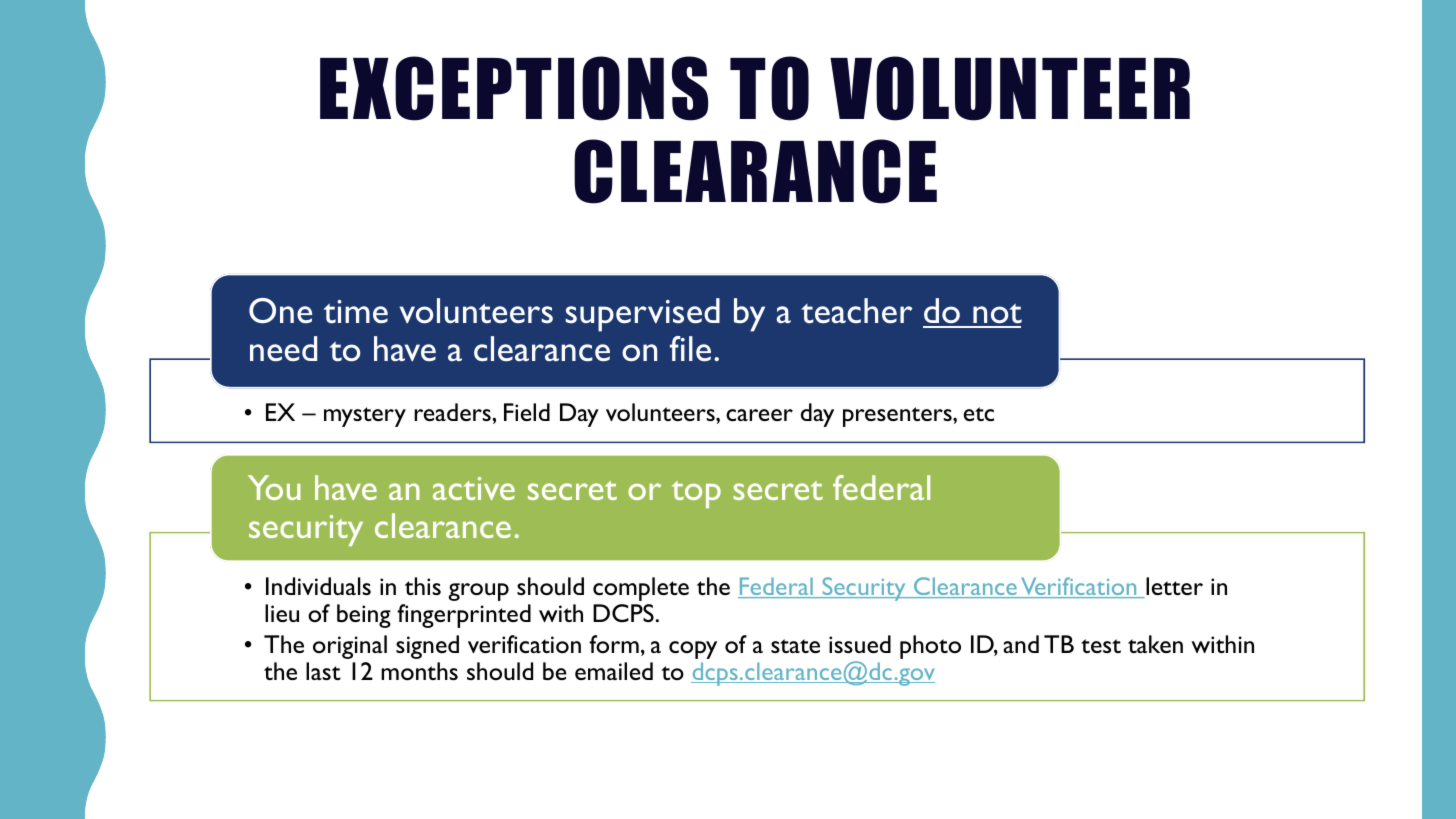 The image size is (1456, 819). Describe the element at coordinates (690, 348) in the screenshot. I see `file` at that location.
